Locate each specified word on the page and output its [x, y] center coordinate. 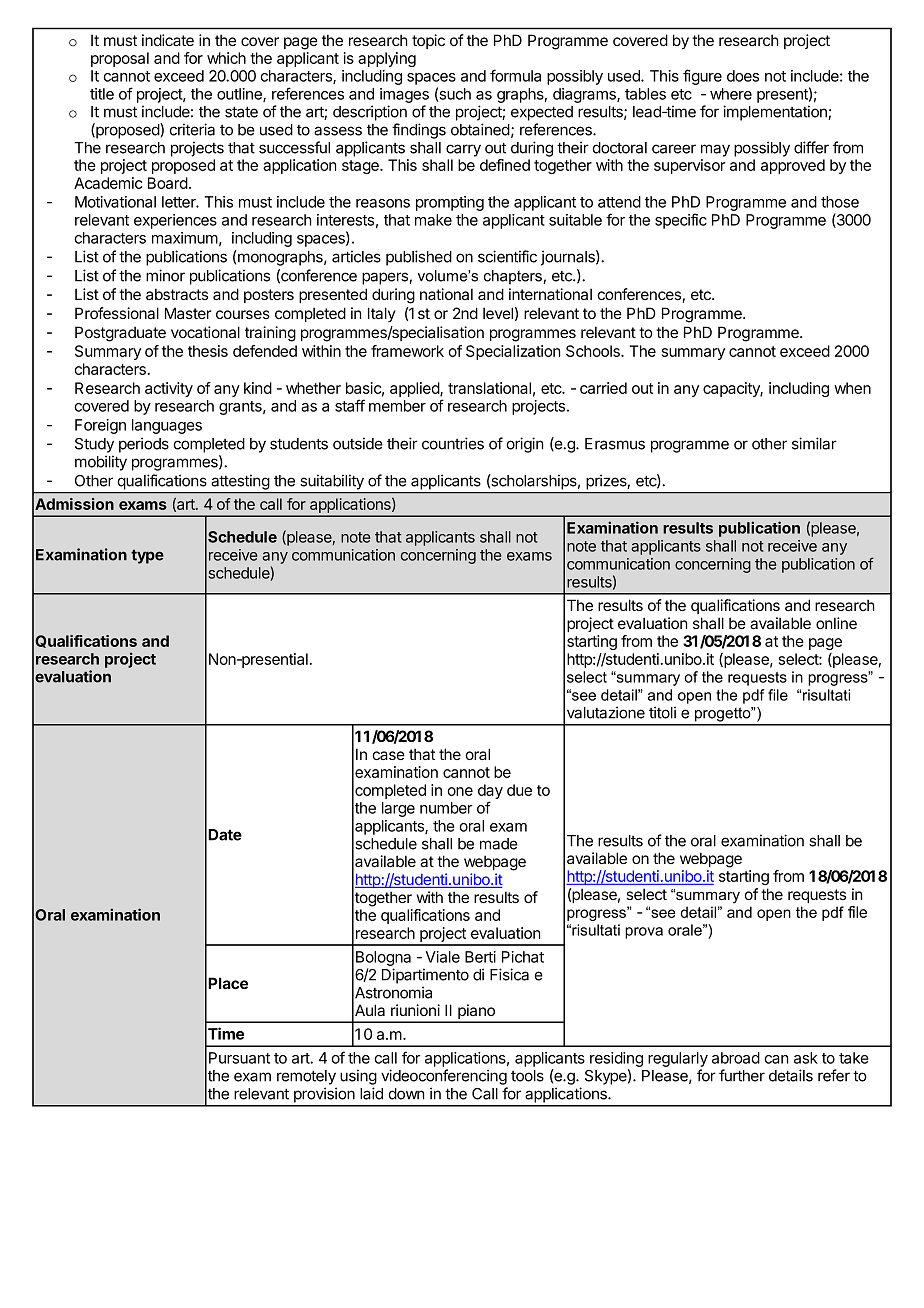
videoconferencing [444, 1077]
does [743, 76]
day [490, 793]
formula [515, 75]
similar [814, 443]
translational [489, 388]
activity [169, 389]
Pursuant [239, 1058]
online [836, 623]
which [226, 58]
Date [225, 835]
